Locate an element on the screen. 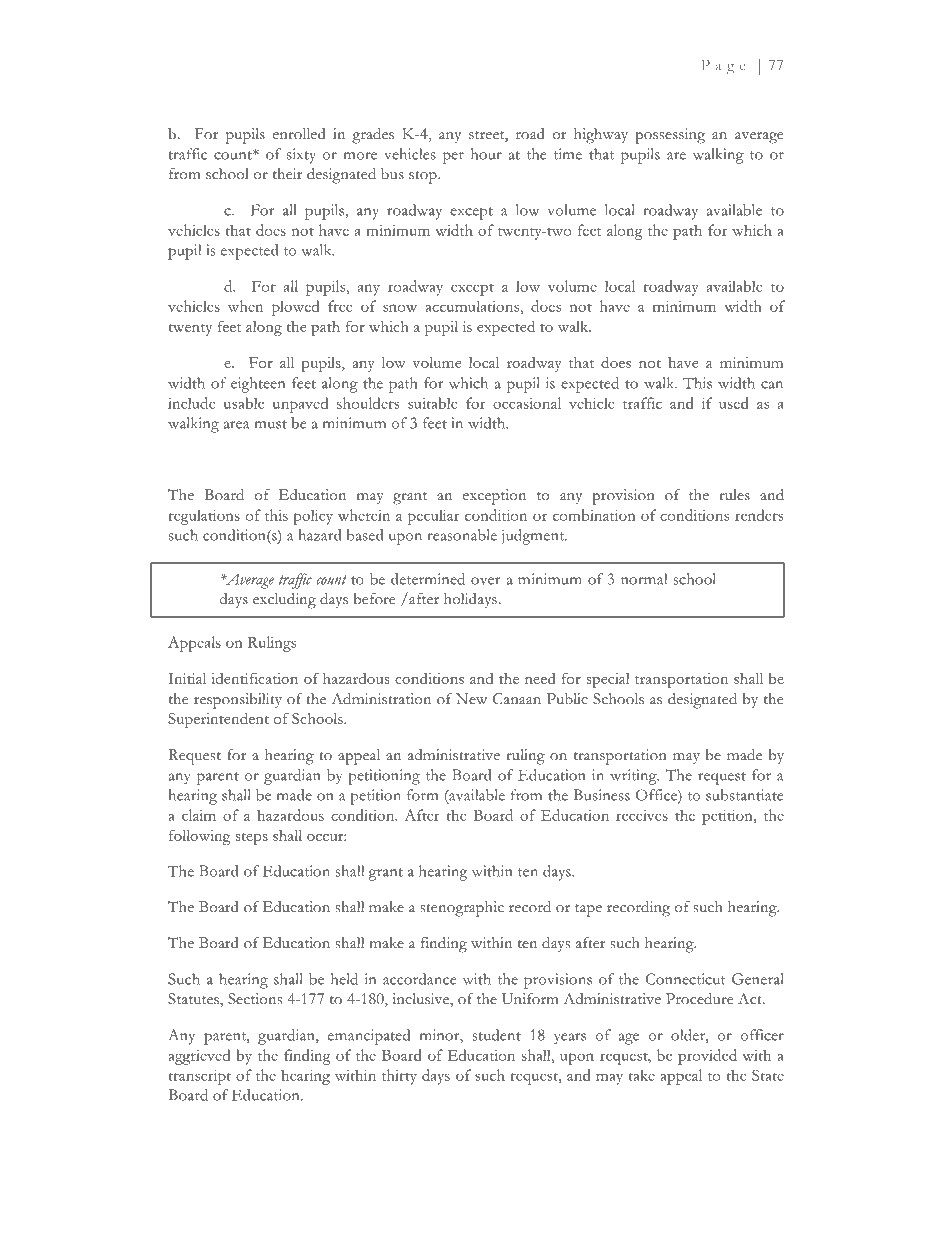  student is located at coordinates (496, 1035).
